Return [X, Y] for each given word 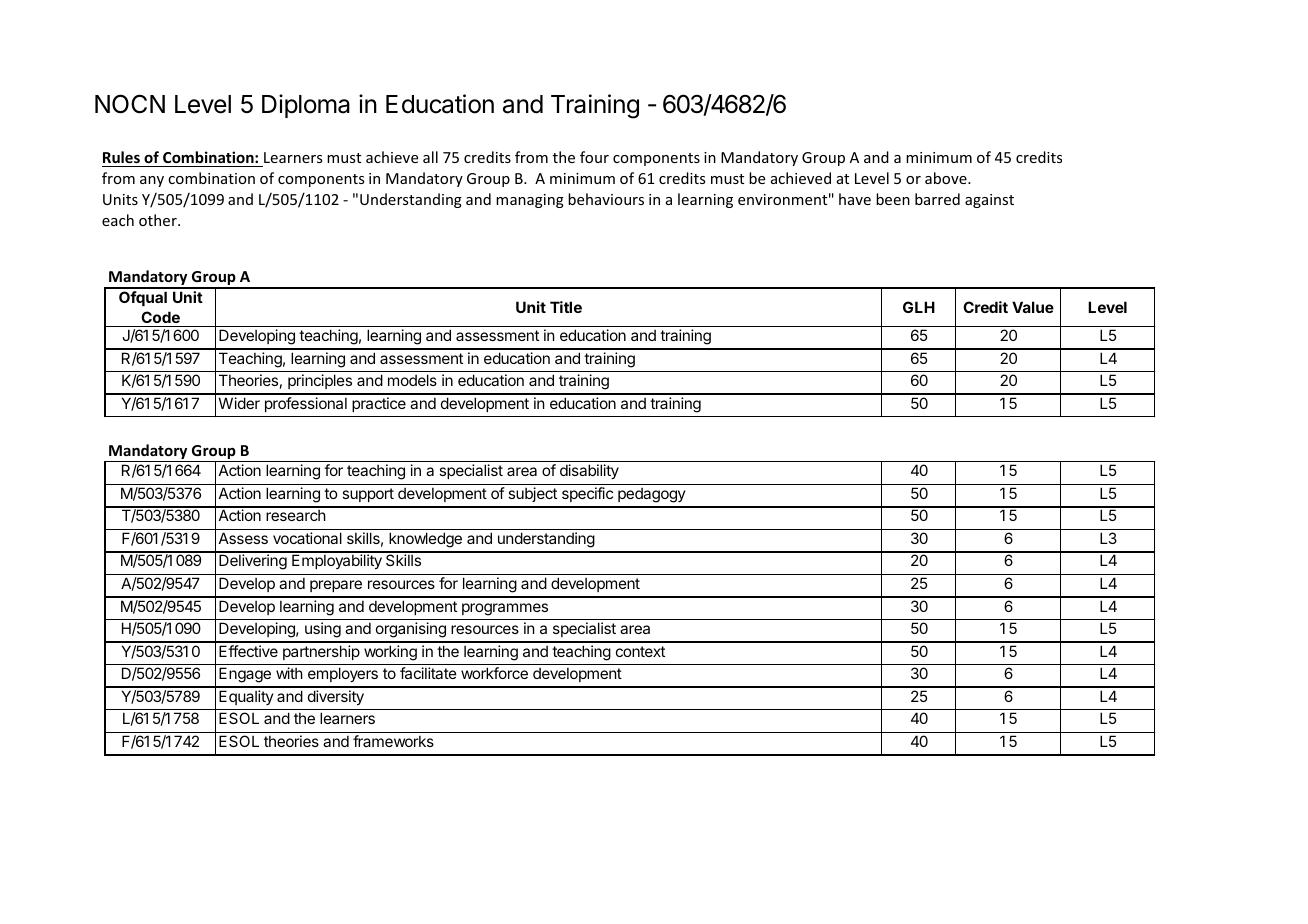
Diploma [306, 106]
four [594, 157]
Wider [239, 403]
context [640, 651]
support [368, 495]
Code [160, 317]
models [412, 380]
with [289, 673]
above [947, 178]
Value [1033, 307]
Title [566, 307]
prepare [336, 586]
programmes [505, 609]
